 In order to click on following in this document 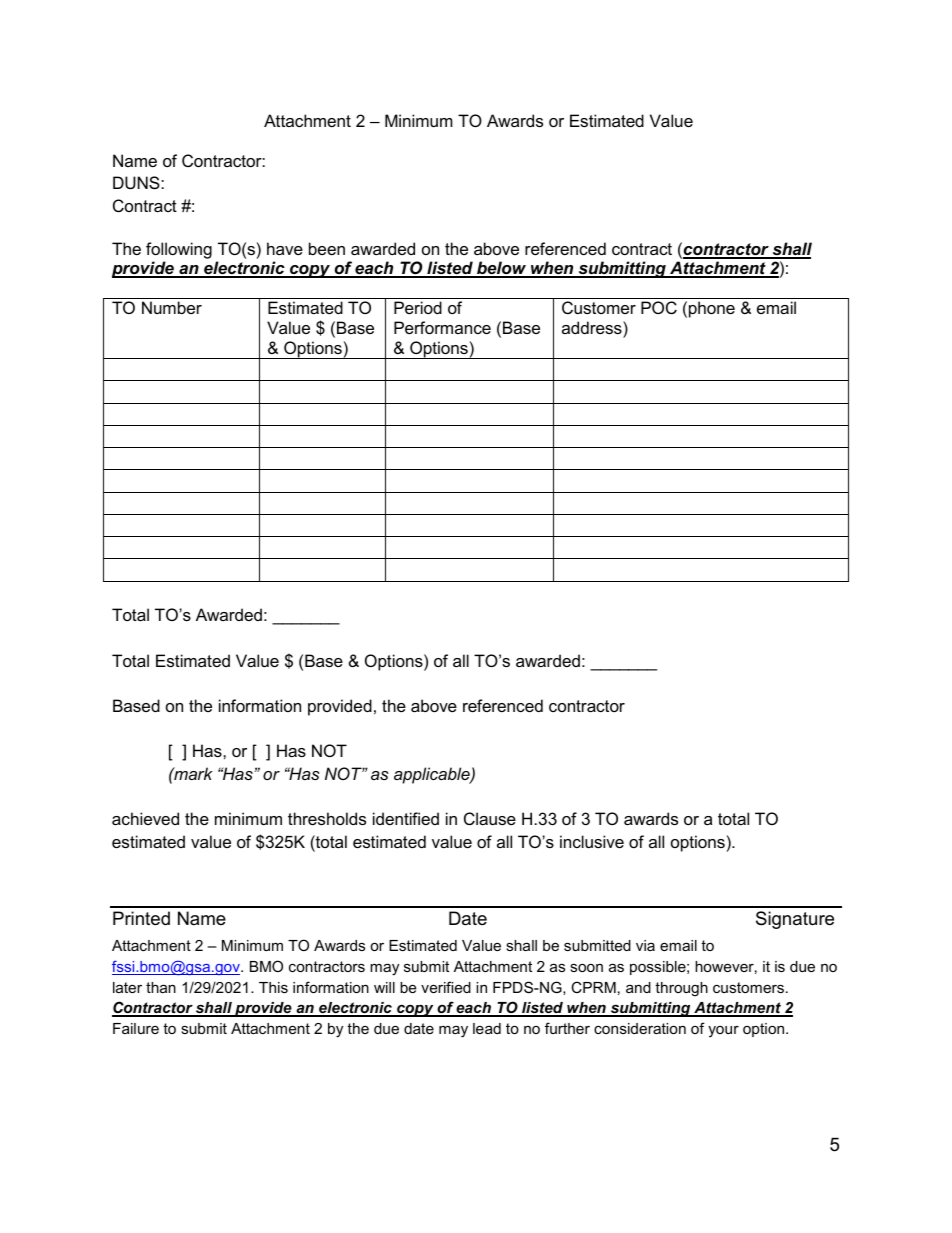, I will do `click(179, 250)`.
